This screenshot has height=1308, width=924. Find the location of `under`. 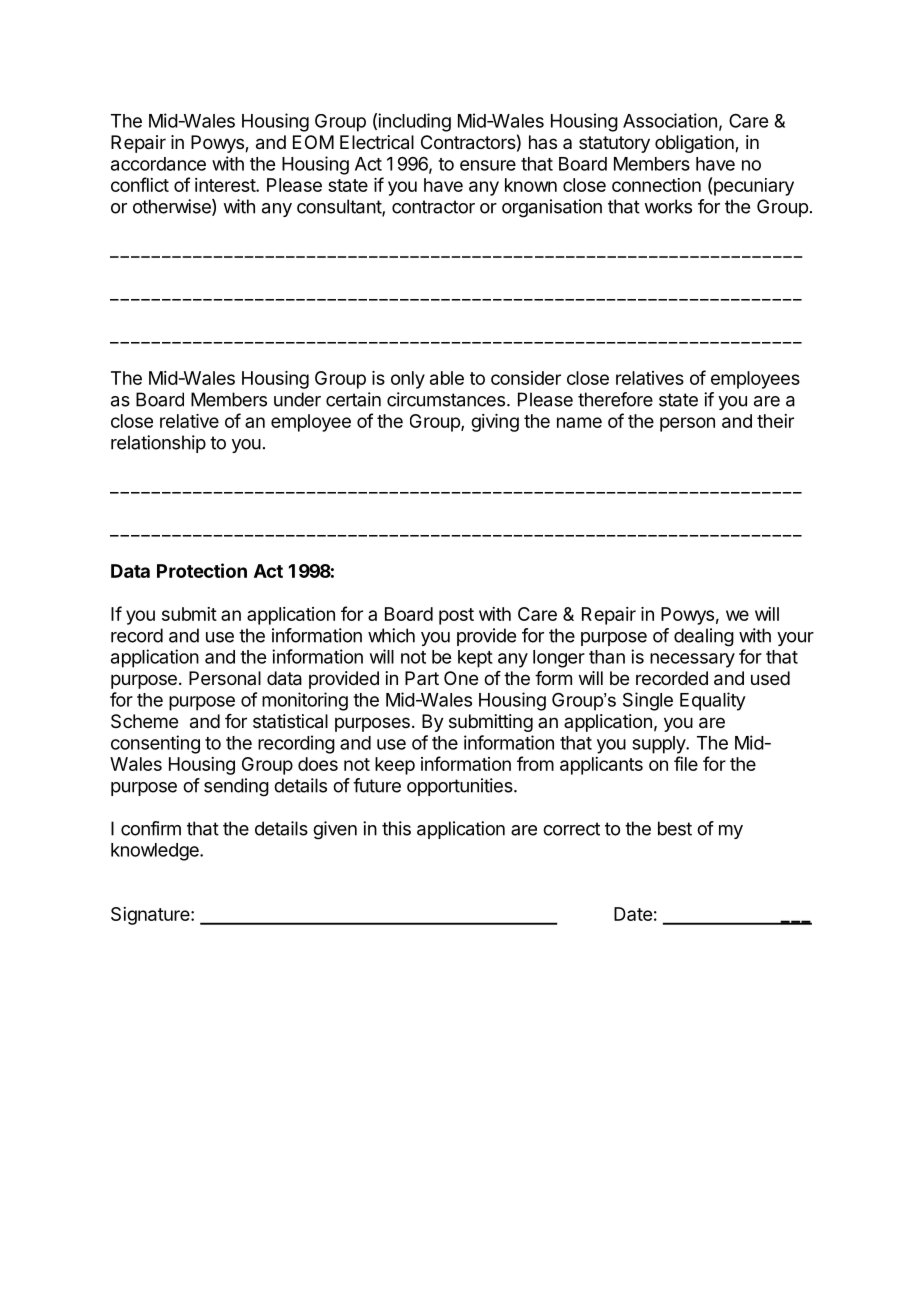

under is located at coordinates (297, 399).
